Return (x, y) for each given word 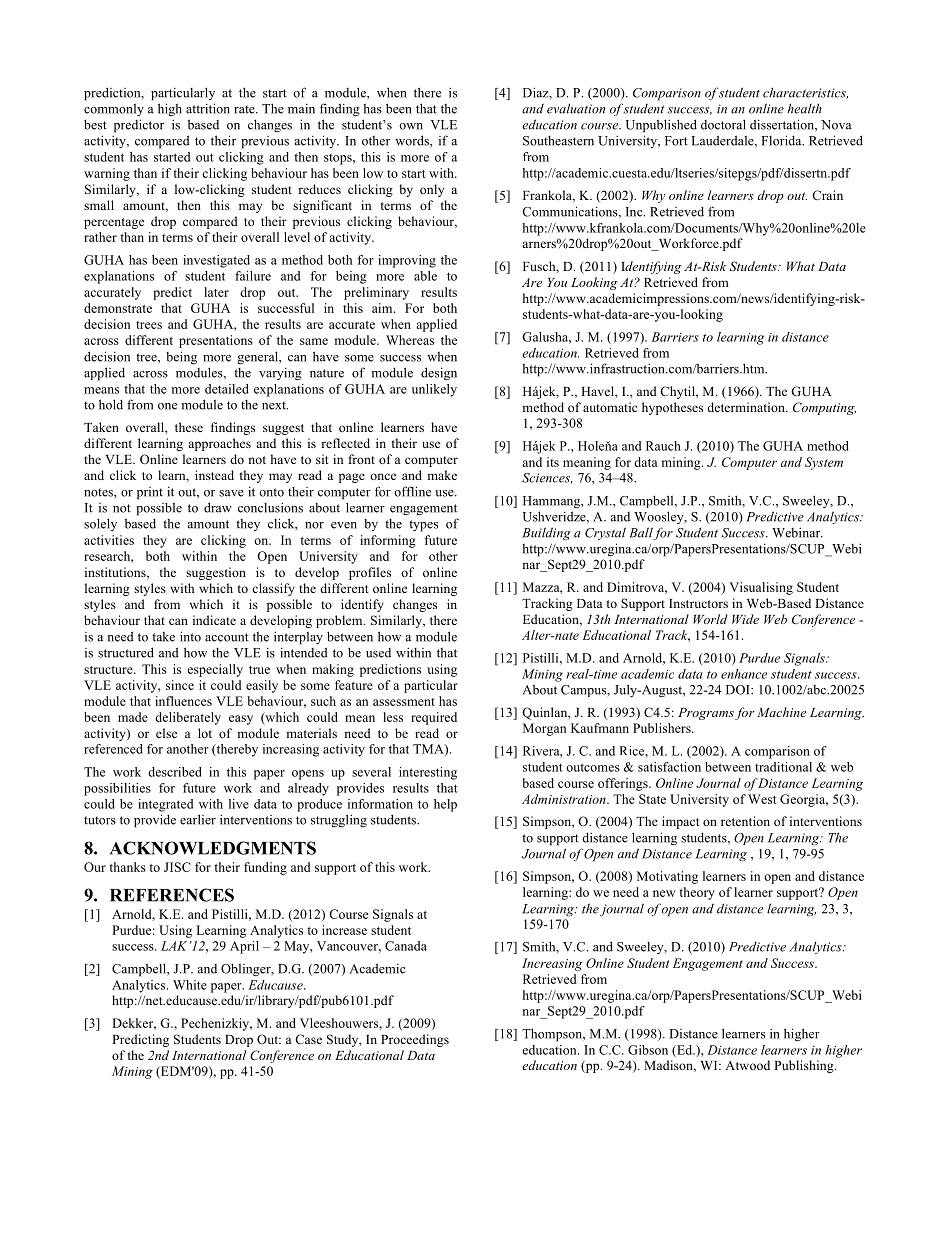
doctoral (723, 124)
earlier (198, 819)
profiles (370, 573)
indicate (214, 620)
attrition (208, 108)
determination (747, 407)
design (439, 374)
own (411, 126)
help (445, 805)
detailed (227, 389)
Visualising (761, 588)
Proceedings (415, 1040)
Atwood (747, 1065)
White (190, 985)
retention (745, 821)
